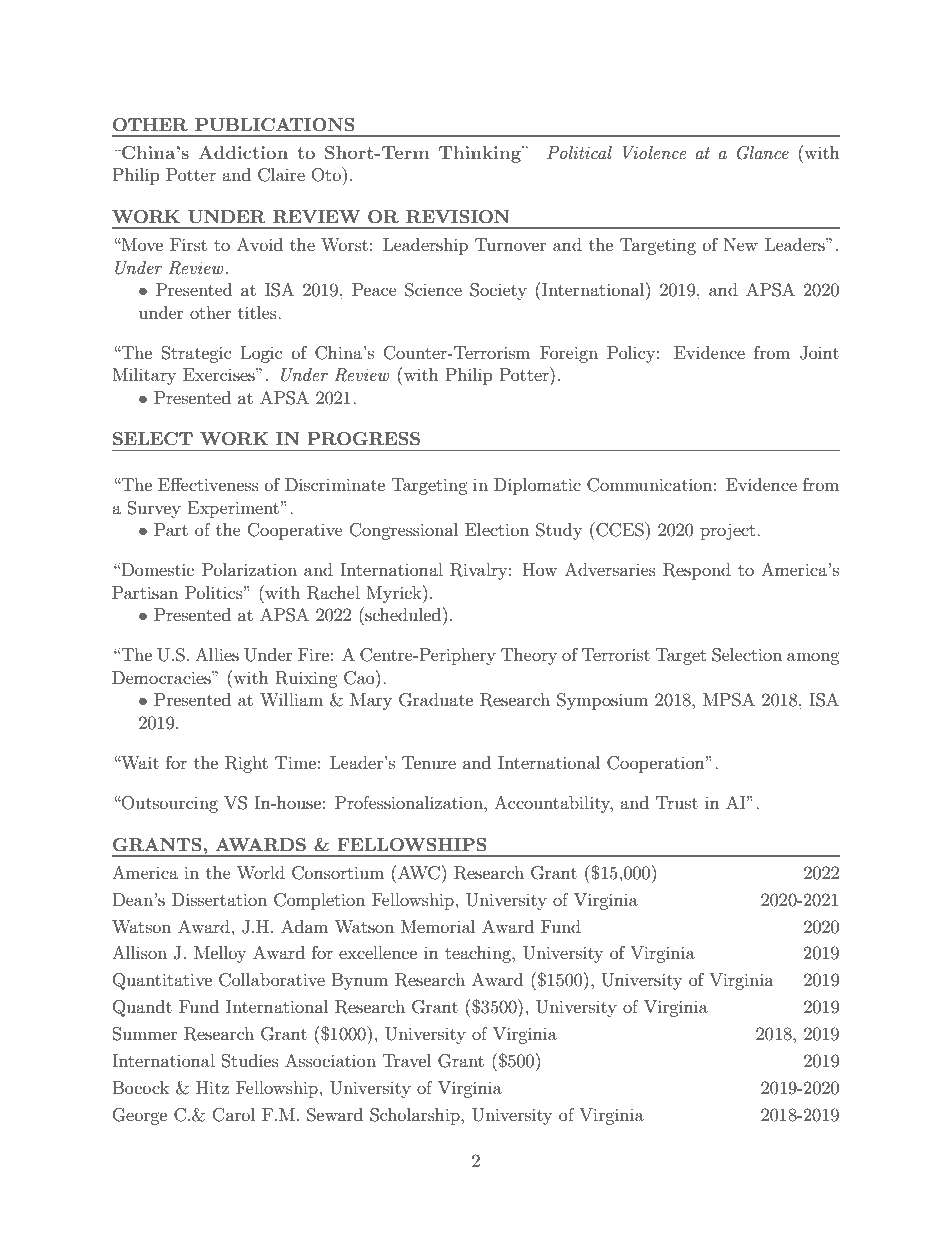  Describe the element at coordinates (246, 764) in the screenshot. I see `Right` at that location.
